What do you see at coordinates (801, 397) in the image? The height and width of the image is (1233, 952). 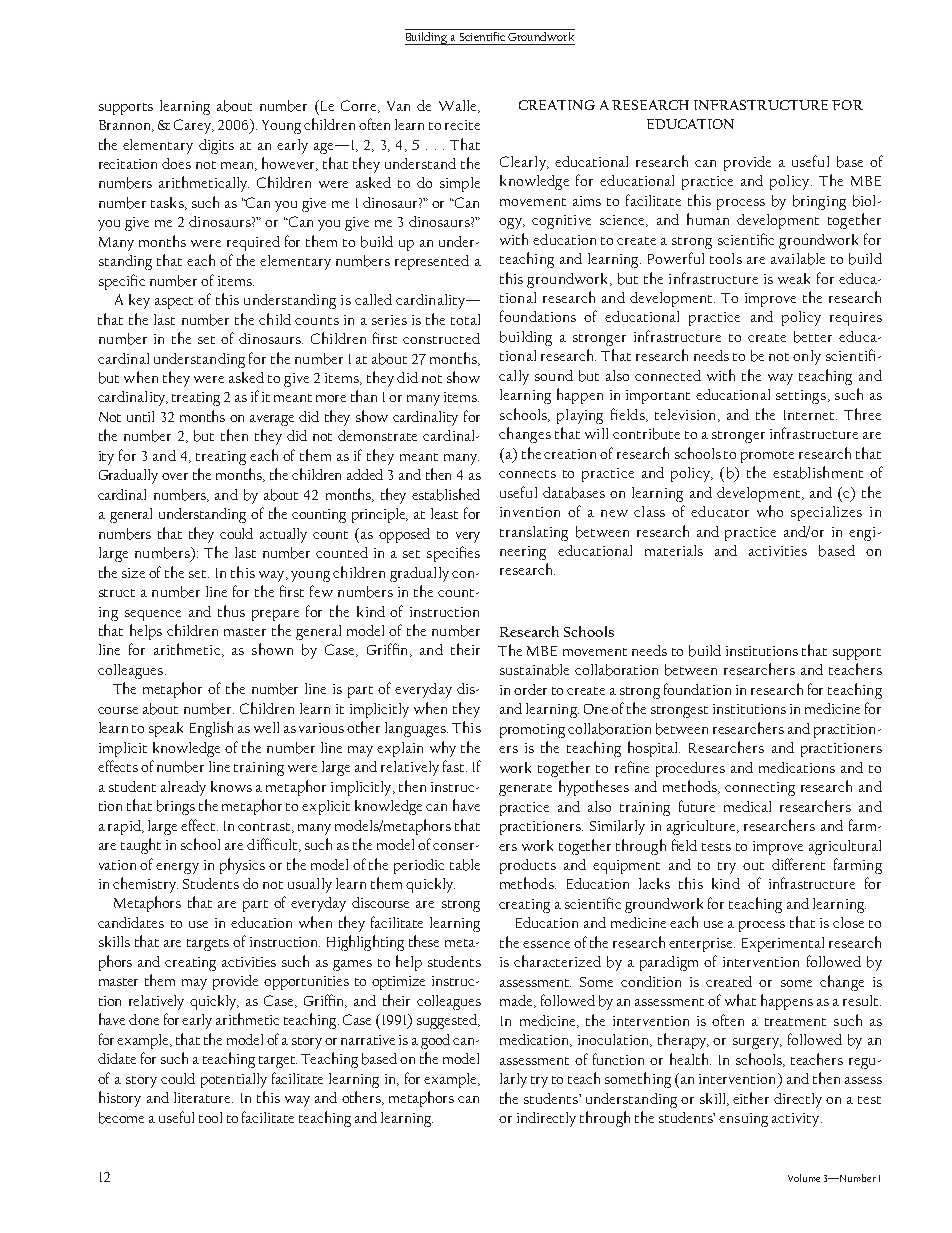 I see `settings` at bounding box center [801, 397].
